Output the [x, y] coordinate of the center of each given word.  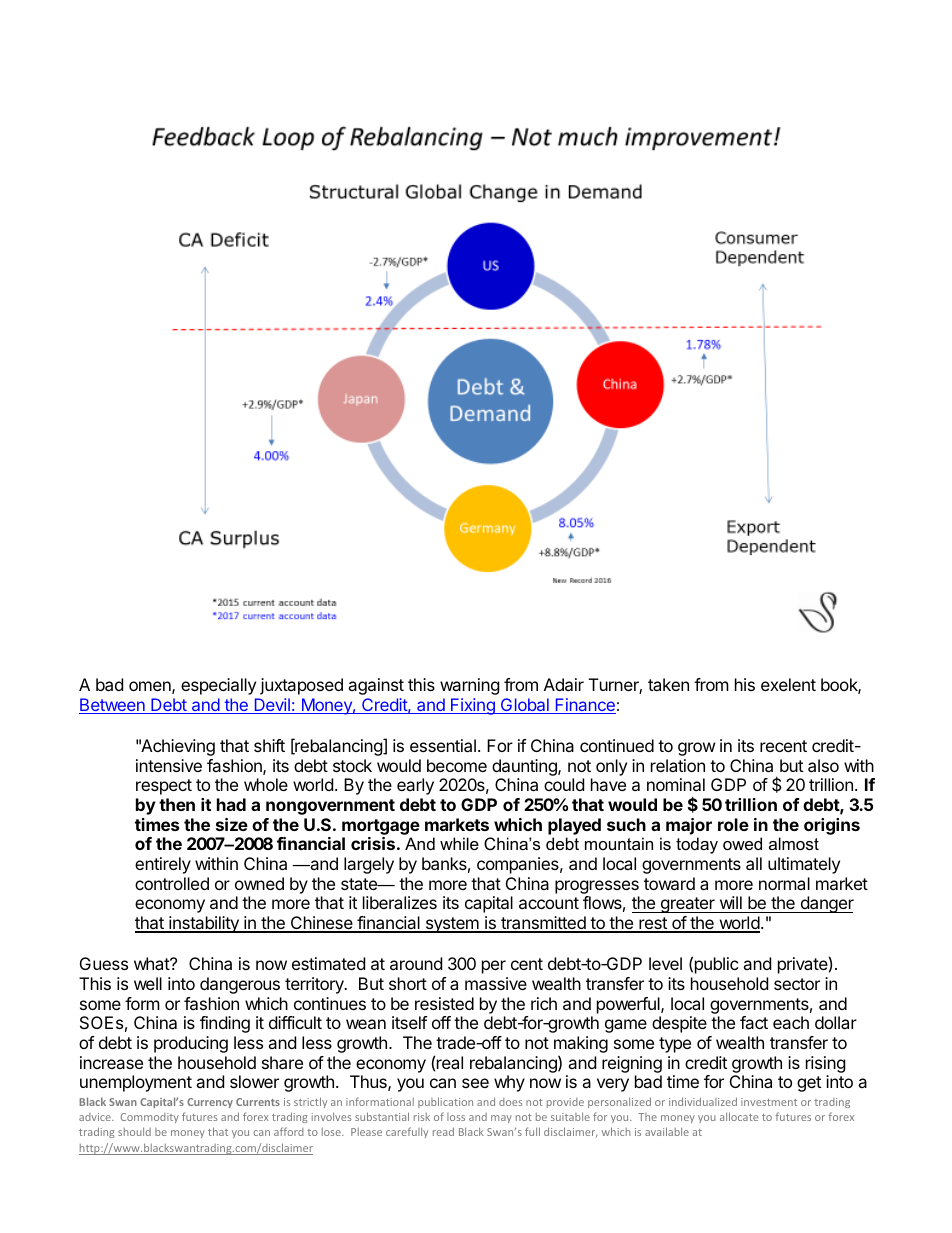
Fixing [473, 706]
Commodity [150, 1118]
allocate [739, 1116]
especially [218, 686]
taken [668, 684]
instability [204, 924]
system [452, 925]
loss [456, 1117]
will [731, 902]
